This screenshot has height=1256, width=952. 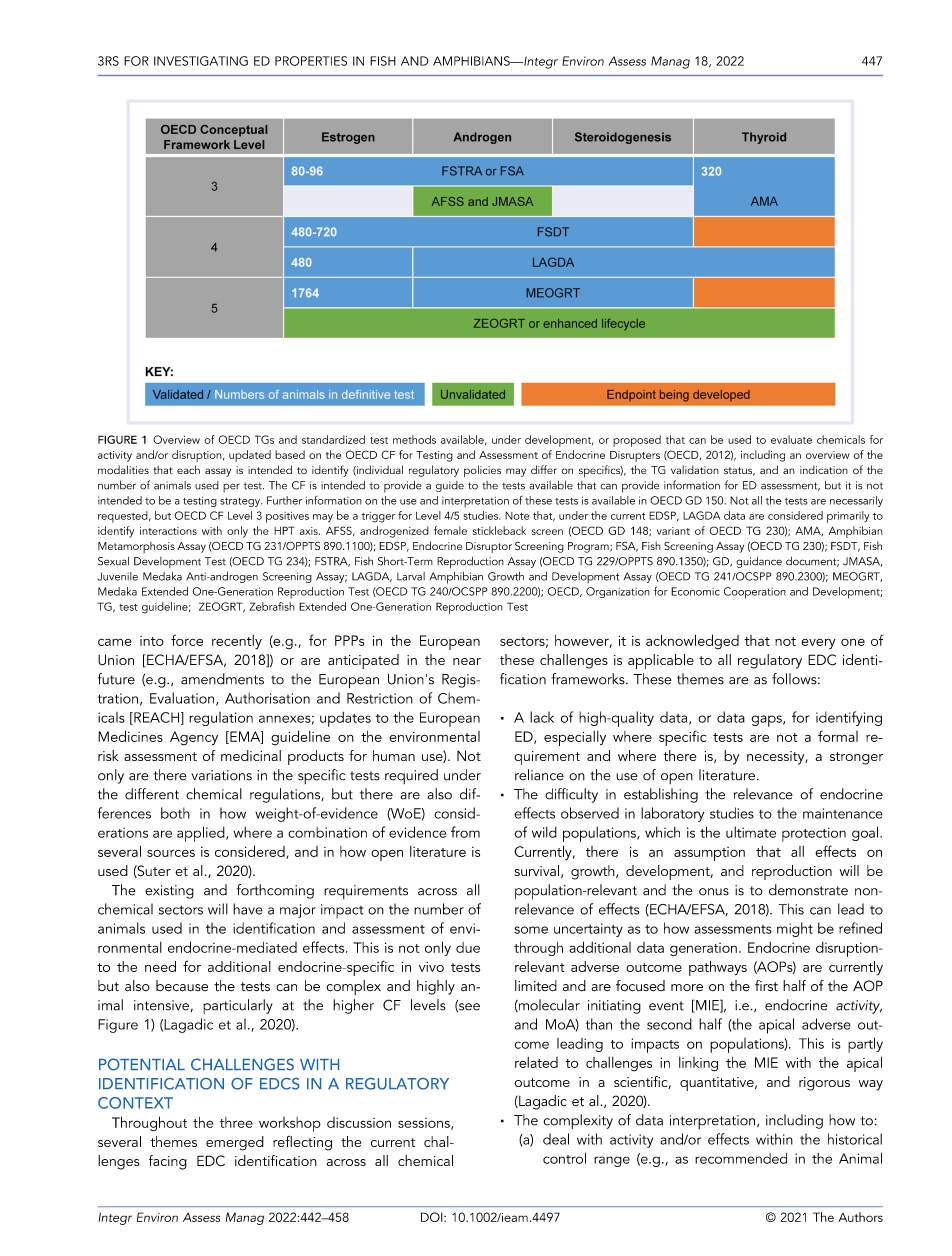 I want to click on INVESTIGATING, so click(x=201, y=61).
